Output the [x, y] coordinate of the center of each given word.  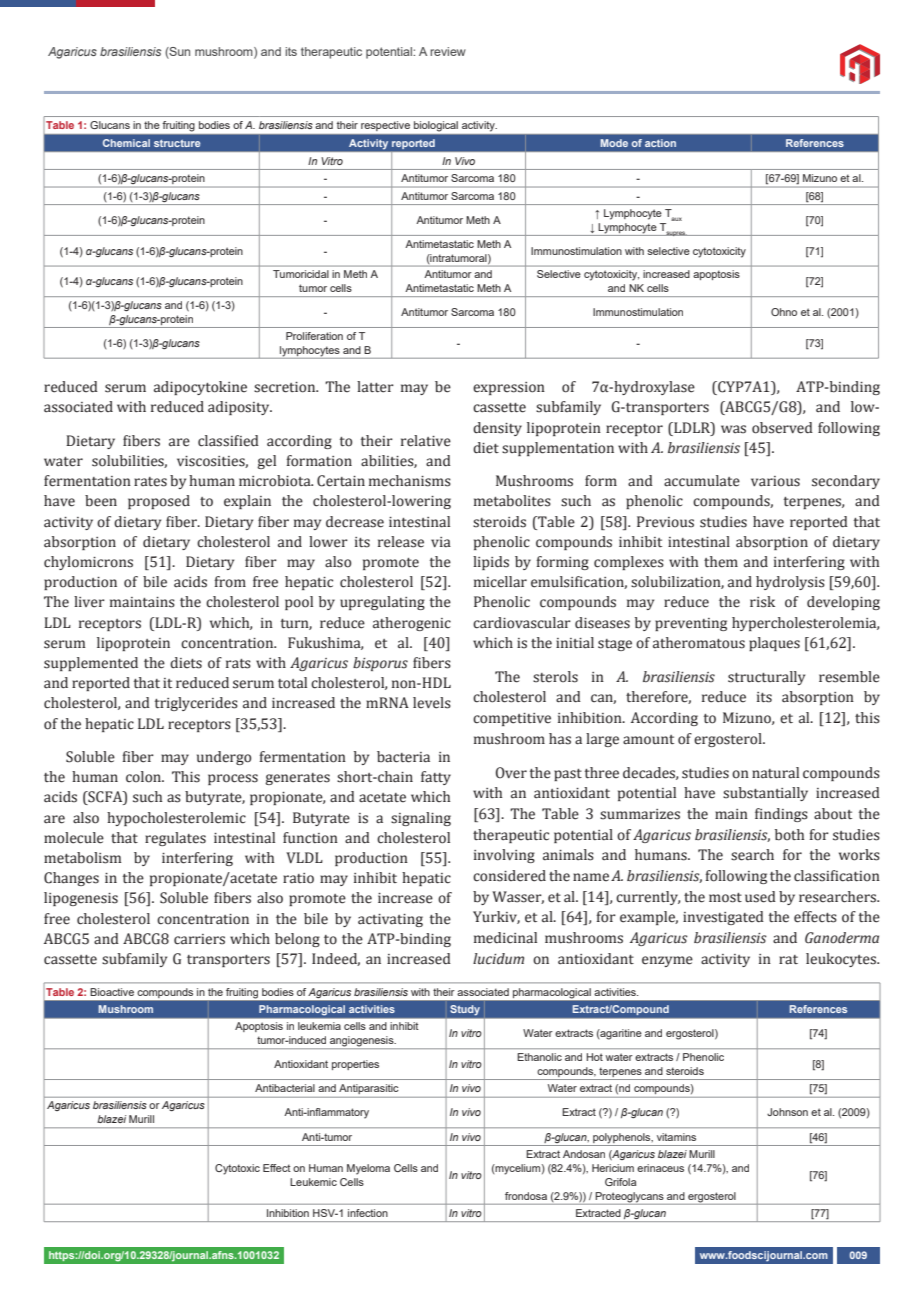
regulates [175, 839]
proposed [159, 502]
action [660, 143]
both [789, 835]
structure [177, 143]
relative [426, 441]
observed [782, 428]
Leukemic [313, 1182]
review [448, 51]
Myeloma [368, 1169]
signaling [421, 819]
